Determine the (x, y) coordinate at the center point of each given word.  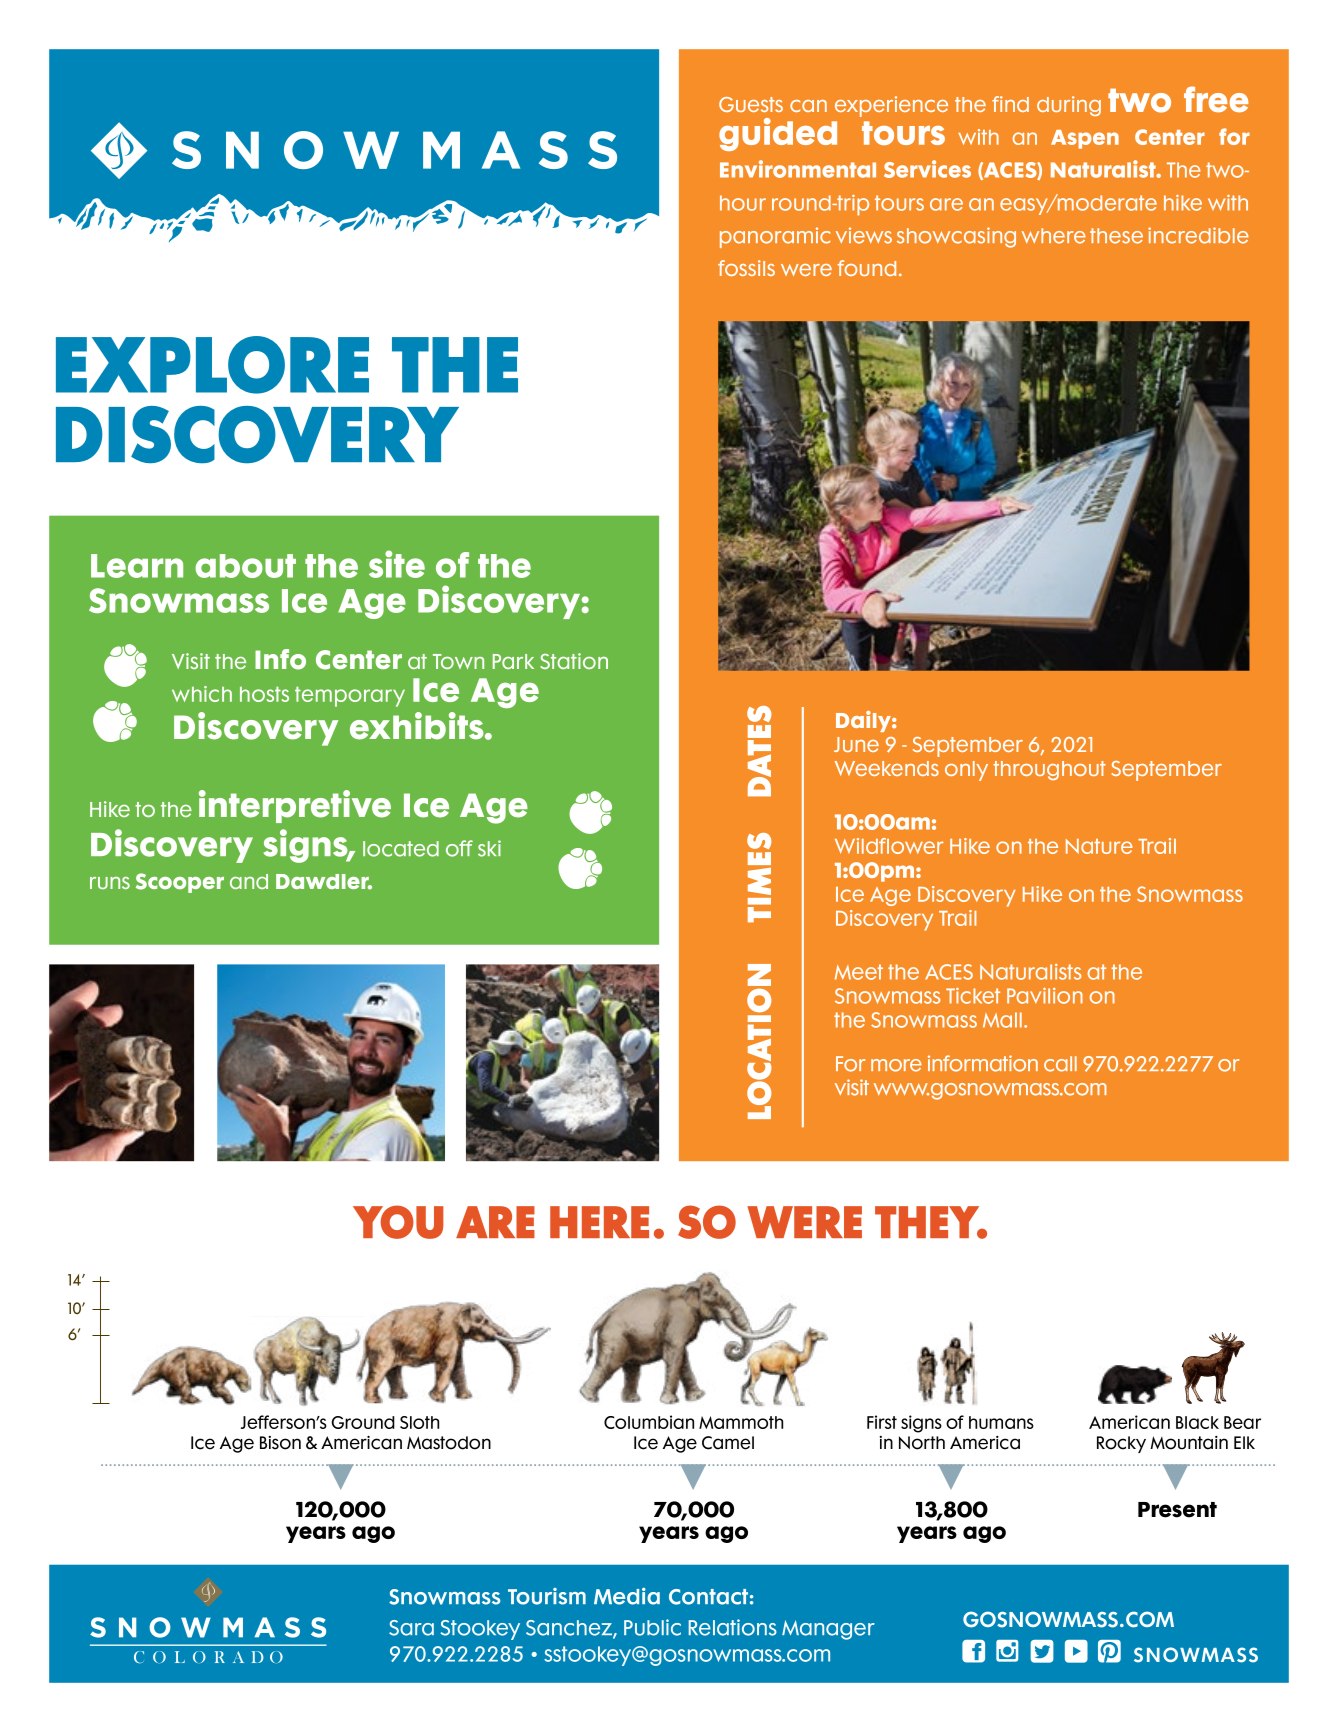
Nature (1099, 846)
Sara (411, 1628)
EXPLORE (212, 365)
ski (489, 848)
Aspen (1085, 139)
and (249, 881)
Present (1177, 1510)
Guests (751, 104)
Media (627, 1596)
